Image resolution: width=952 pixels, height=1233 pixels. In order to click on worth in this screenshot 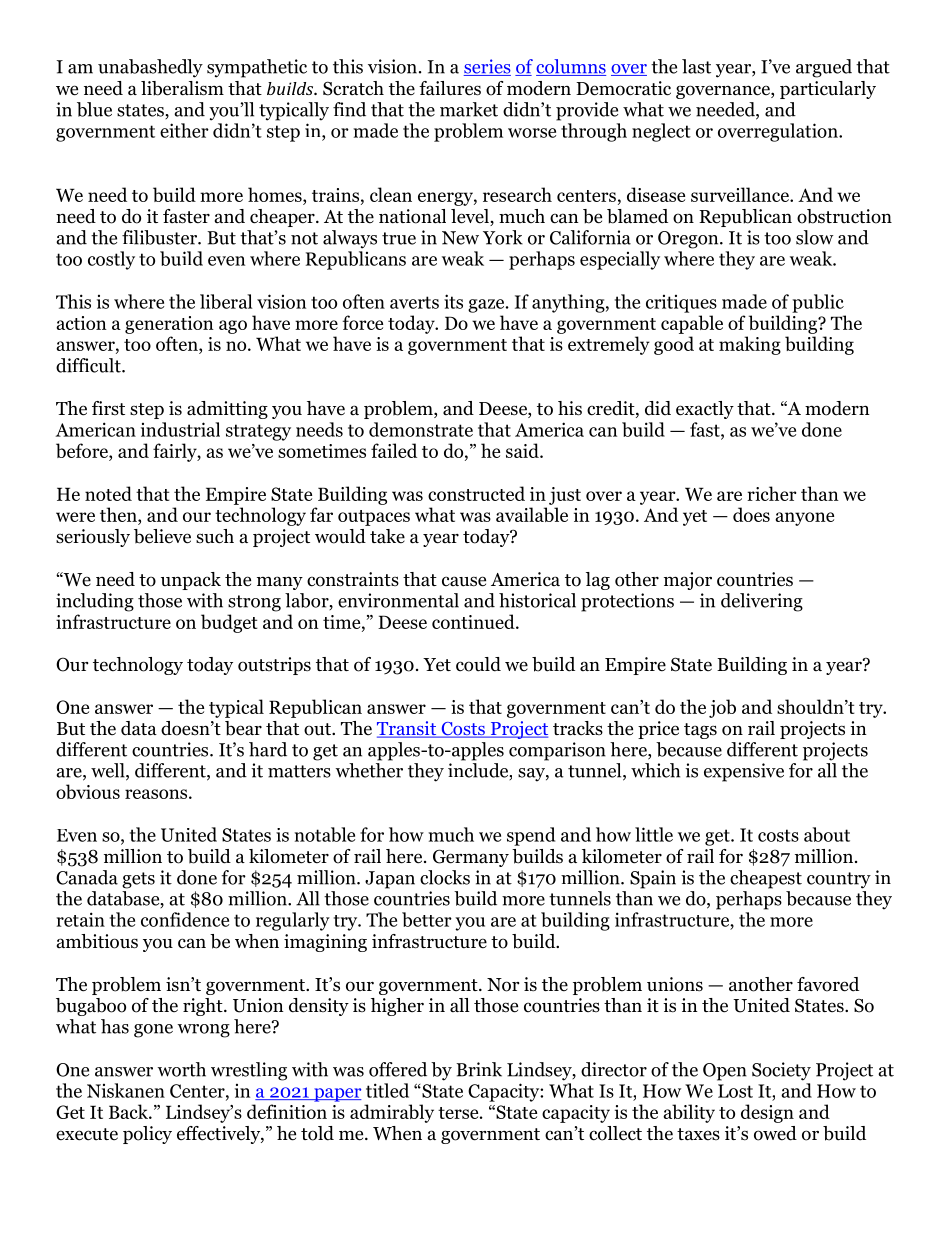, I will do `click(181, 1069)`.
